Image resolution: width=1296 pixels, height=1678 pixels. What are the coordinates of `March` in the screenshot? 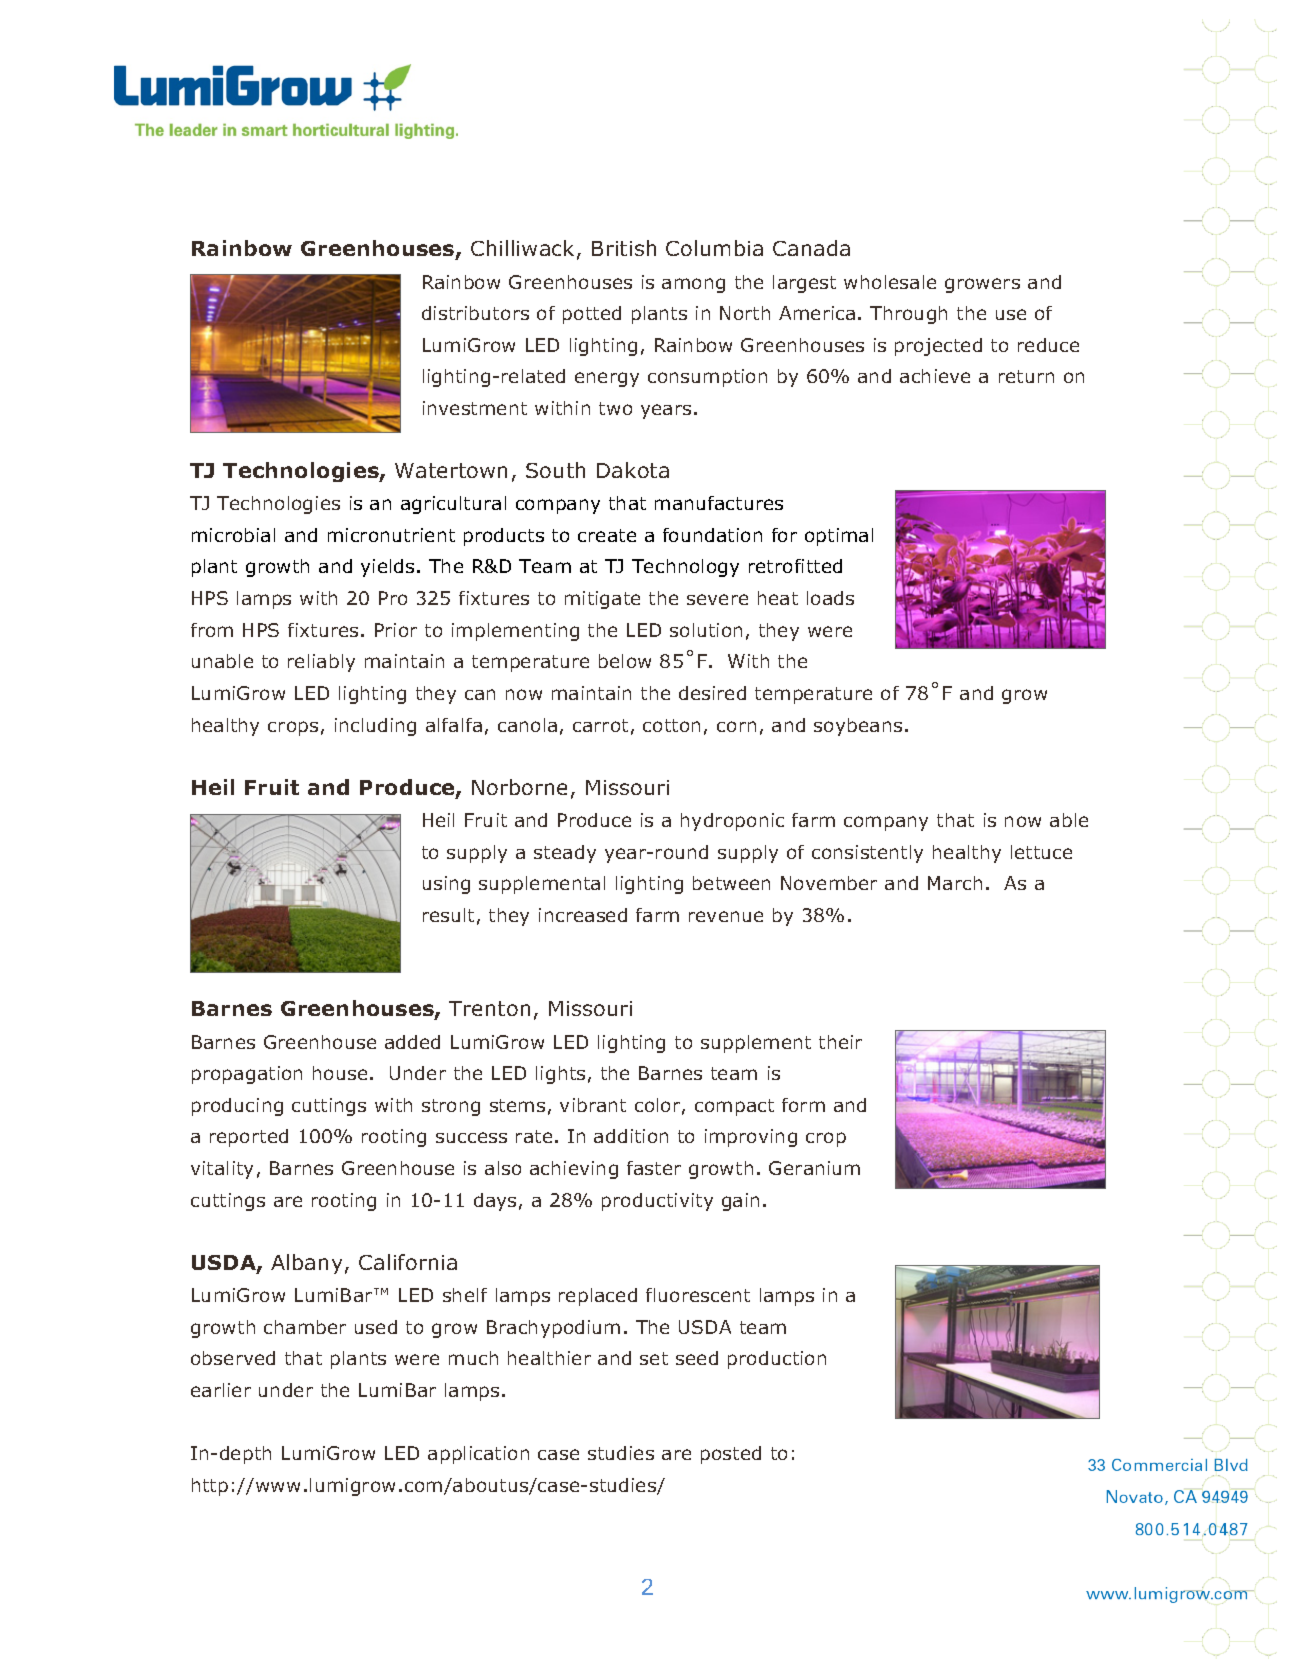 It's located at (955, 883).
